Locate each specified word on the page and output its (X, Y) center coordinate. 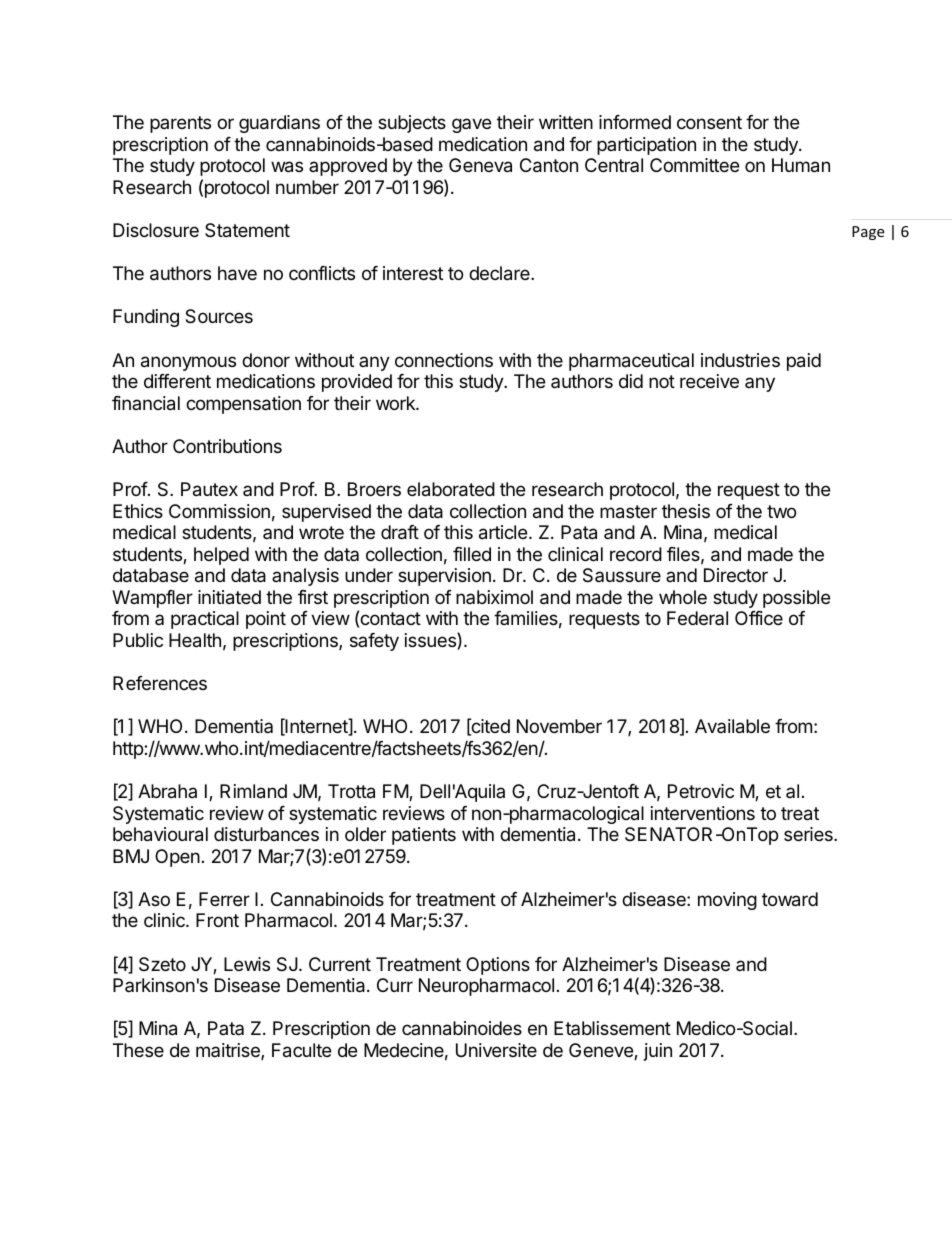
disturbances (266, 834)
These (138, 1050)
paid (804, 362)
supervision (444, 577)
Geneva (480, 165)
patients (424, 836)
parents (180, 124)
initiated (229, 597)
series (809, 834)
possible (796, 599)
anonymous (188, 363)
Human (801, 165)
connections (444, 360)
